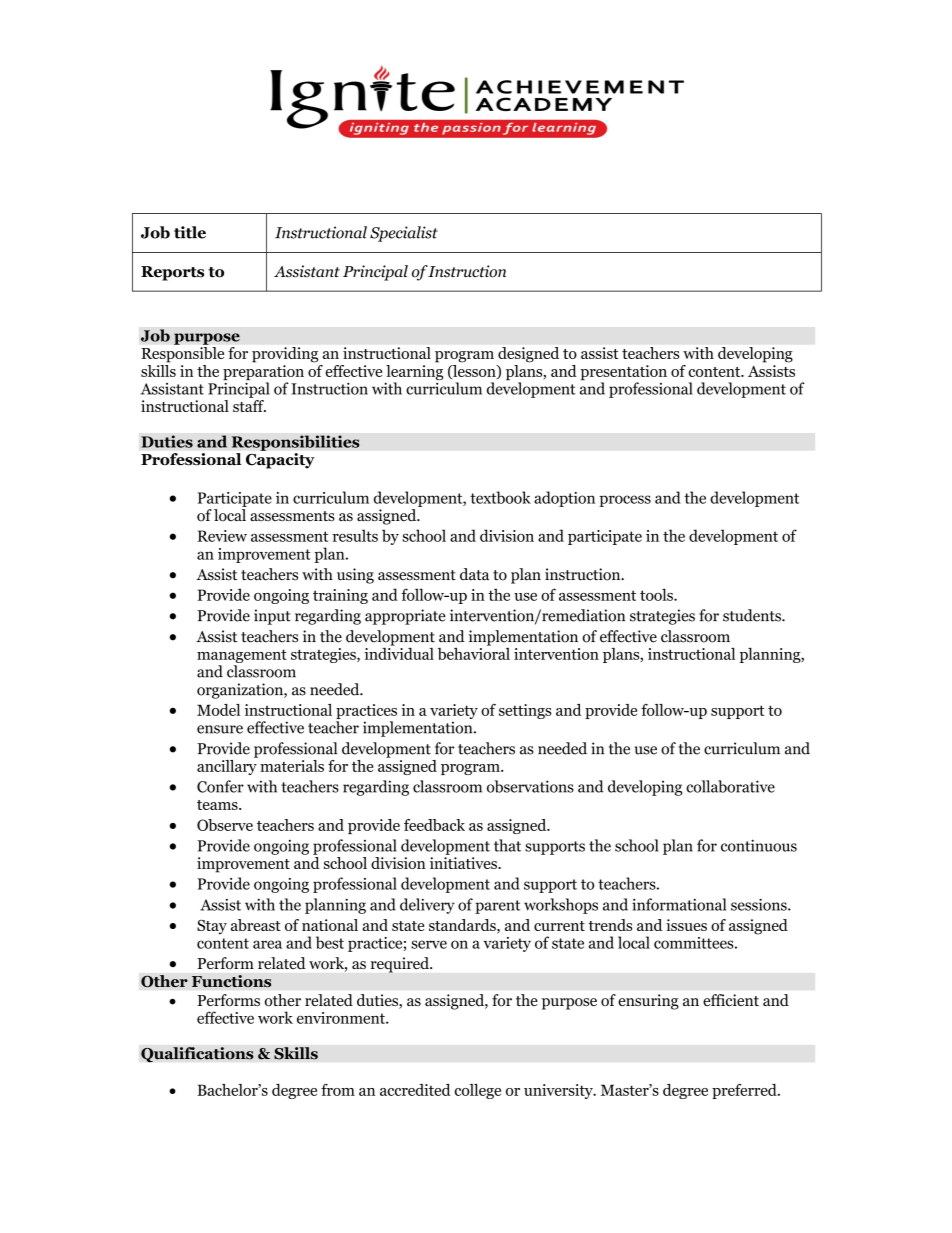 Image resolution: width=952 pixels, height=1233 pixels. Describe the element at coordinates (497, 907) in the screenshot. I see `parent` at that location.
